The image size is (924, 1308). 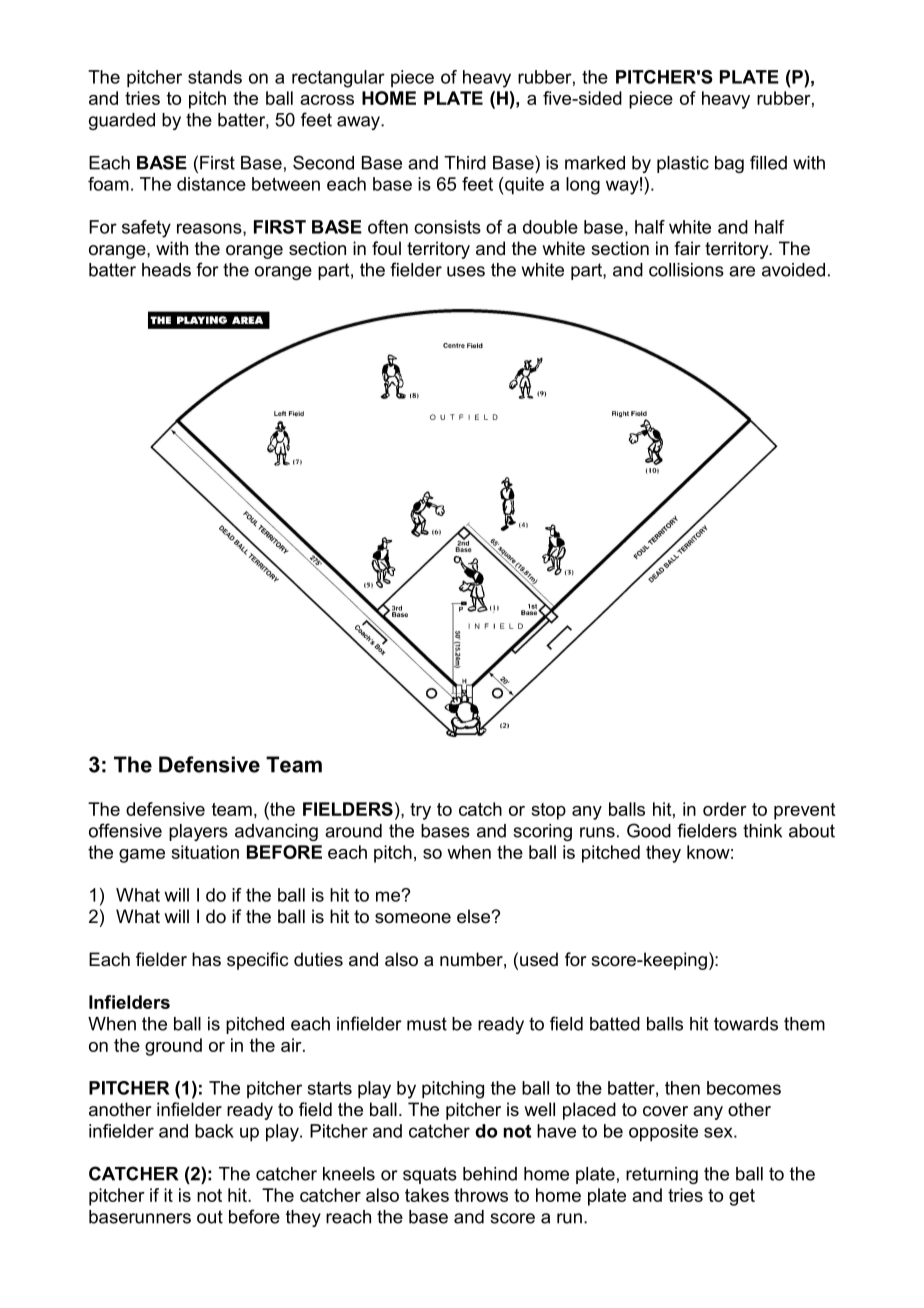 I want to click on towards, so click(x=746, y=1024).
